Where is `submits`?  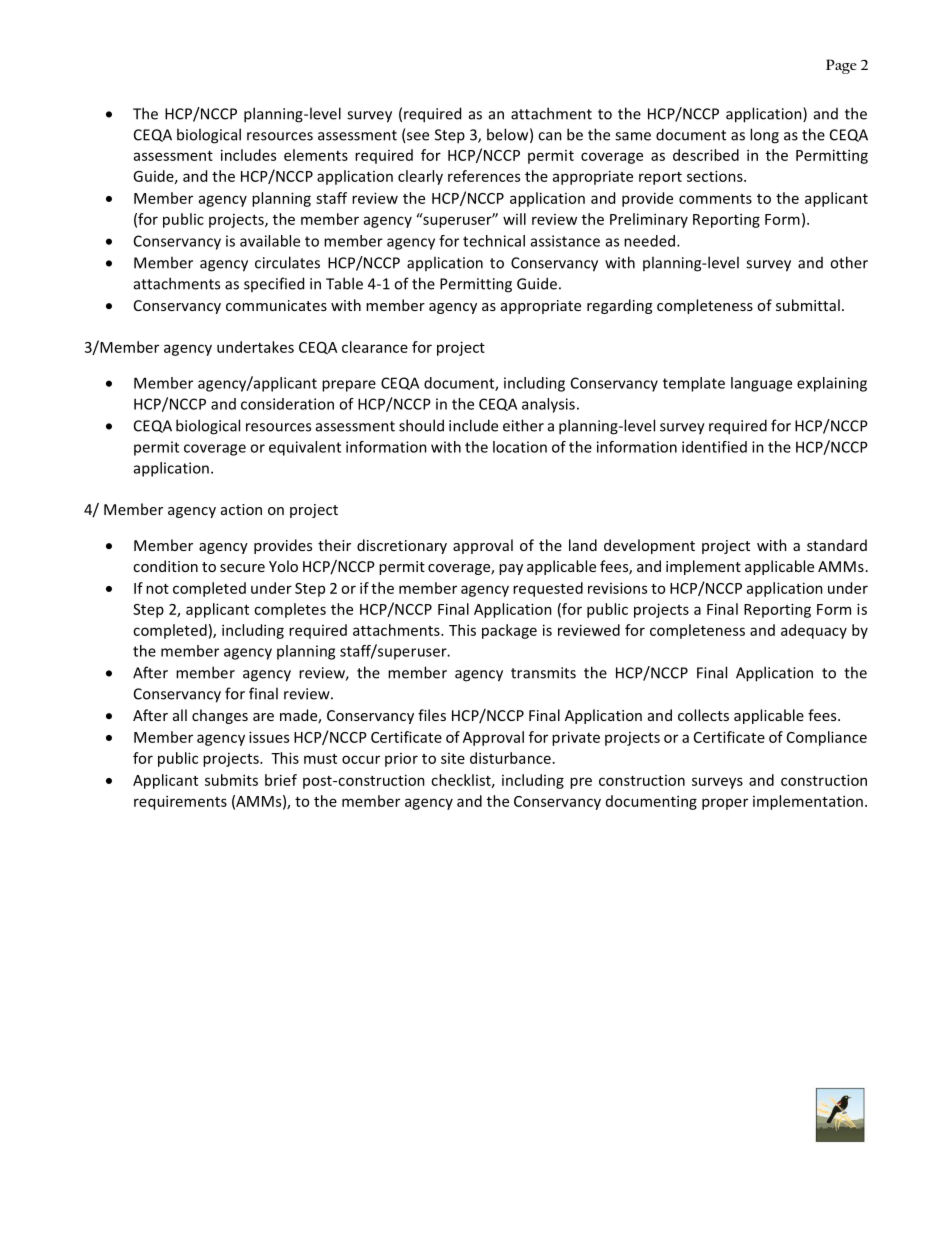
submits is located at coordinates (231, 780).
